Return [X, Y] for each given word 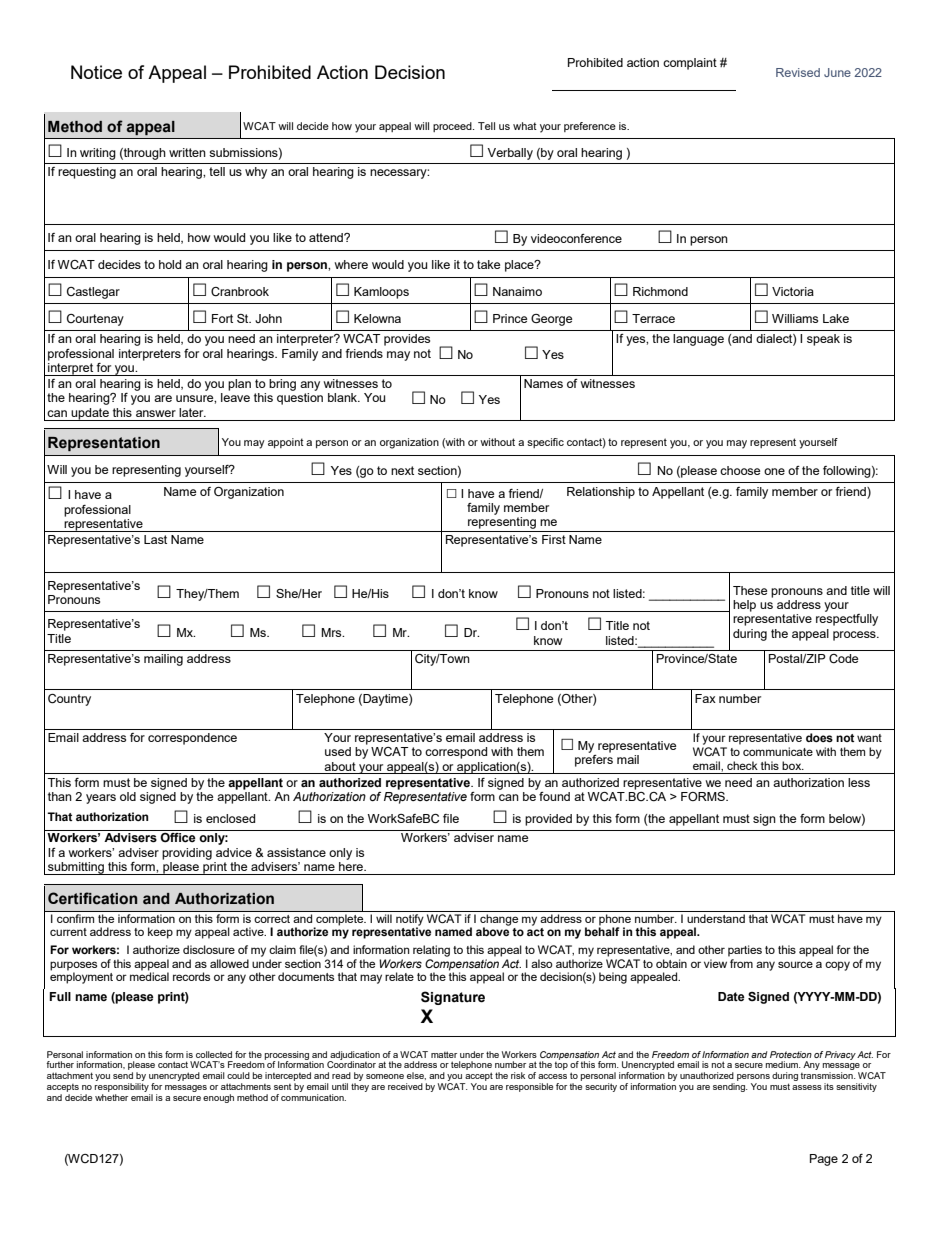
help [744, 606]
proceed [453, 127]
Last [155, 539]
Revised [798, 72]
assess [807, 1087]
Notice [96, 72]
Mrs [332, 632]
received [405, 1086]
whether [111, 1096]
